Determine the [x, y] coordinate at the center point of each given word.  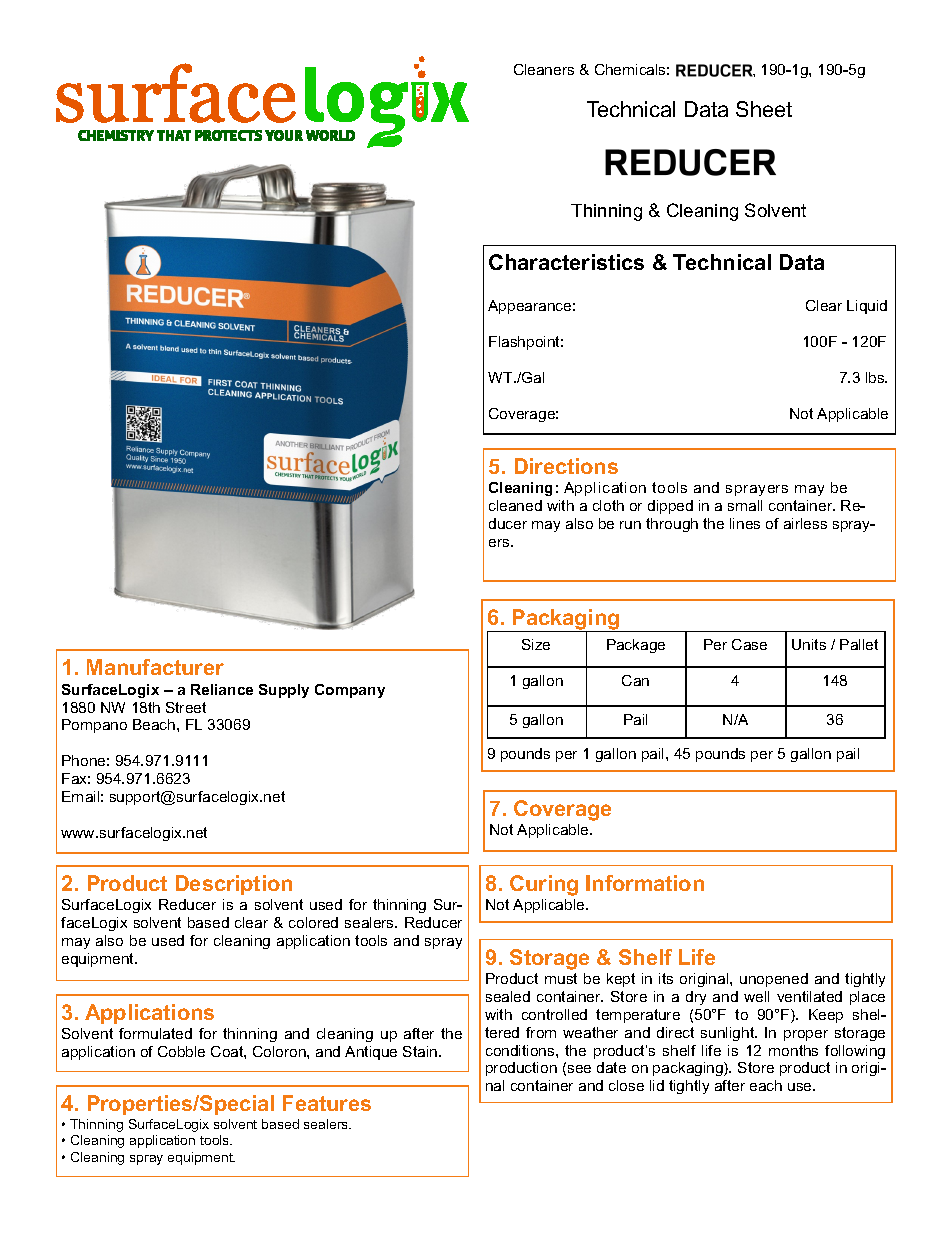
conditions [521, 1050]
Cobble [181, 1051]
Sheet [764, 109]
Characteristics [566, 262]
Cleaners [544, 69]
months [793, 1050]
